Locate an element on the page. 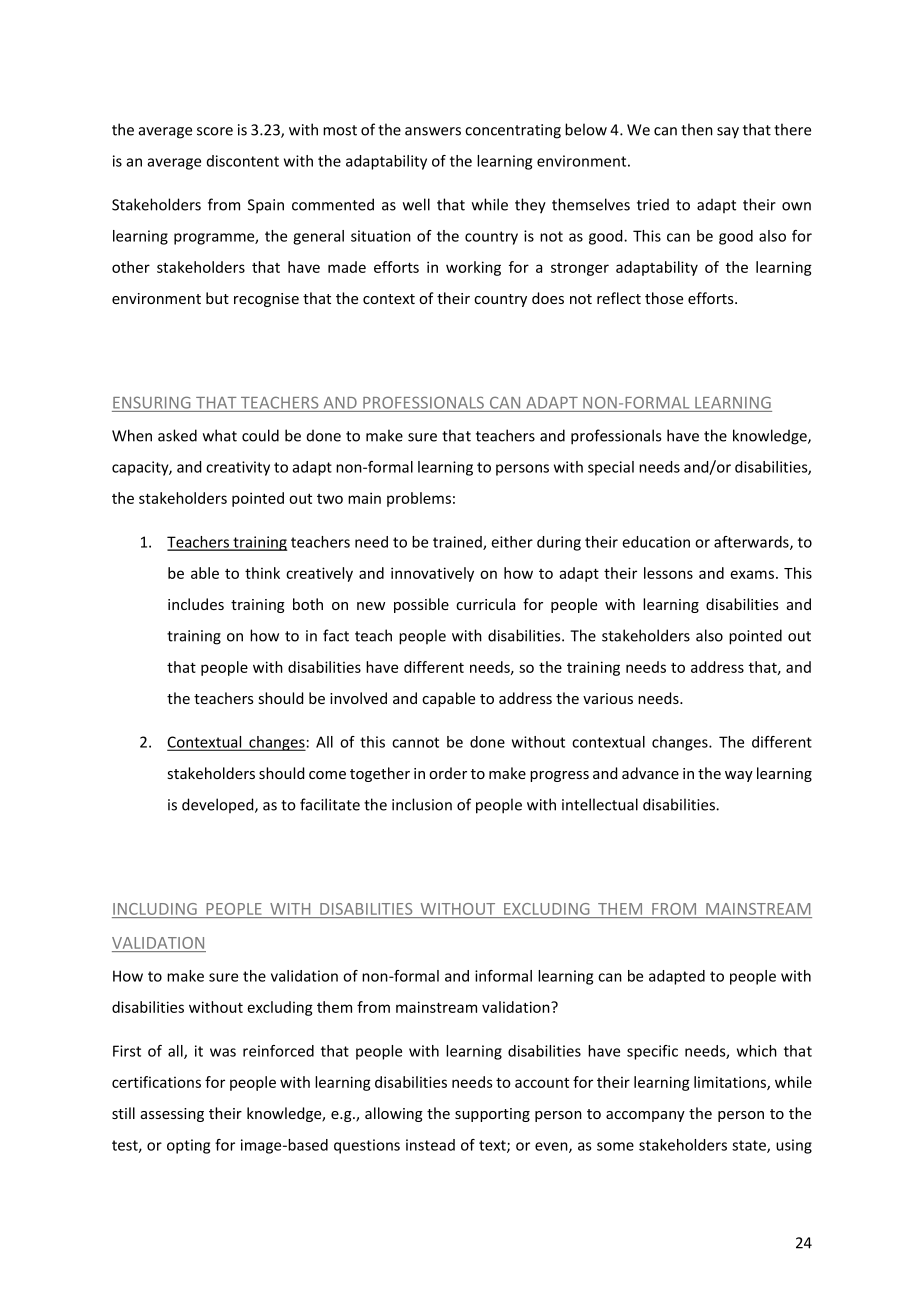 This document has width=924, height=1308. exams is located at coordinates (753, 574).
